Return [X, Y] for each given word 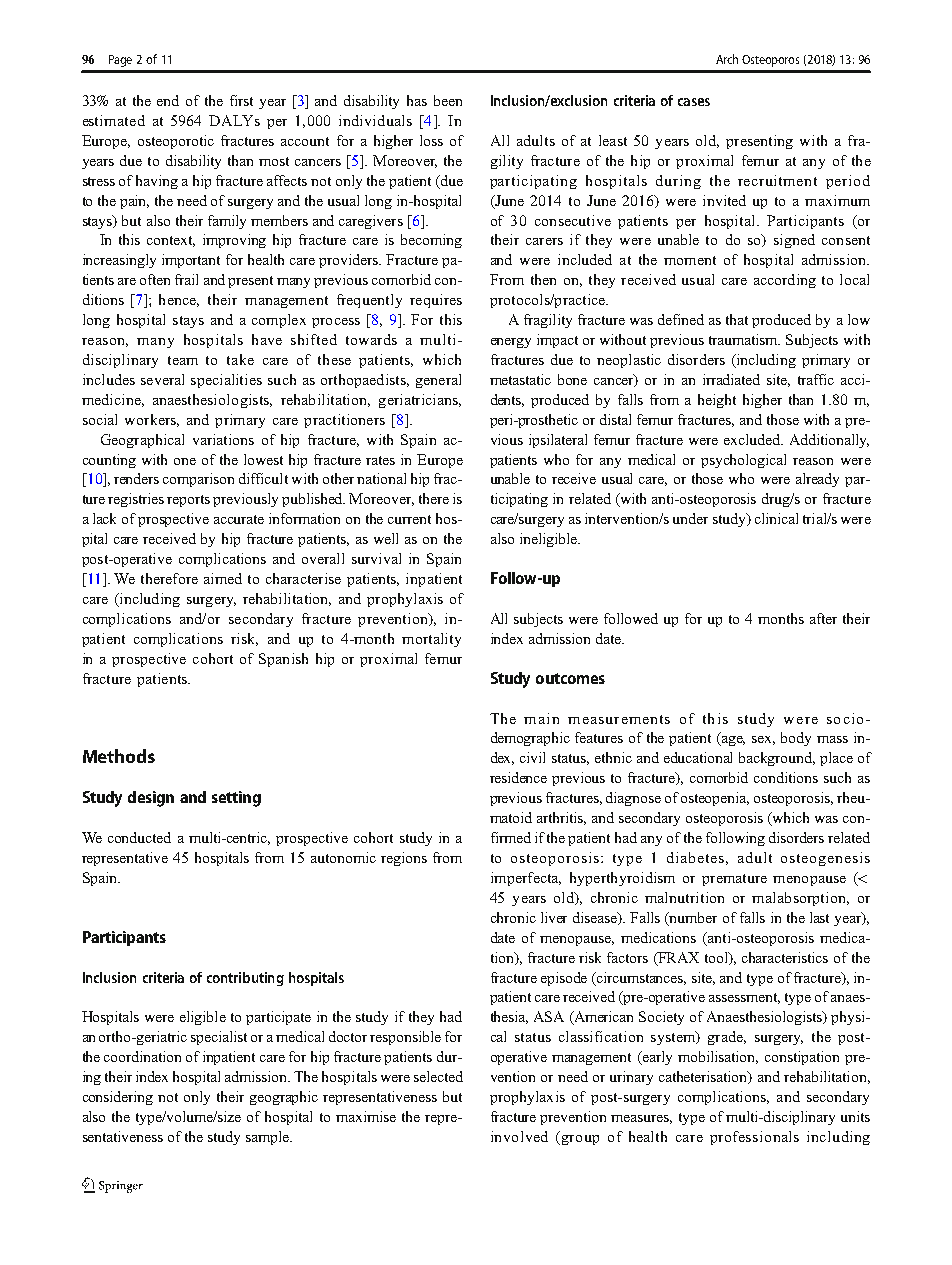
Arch [727, 59]
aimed [223, 578]
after [823, 618]
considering [118, 1098]
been [448, 100]
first [241, 100]
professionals [754, 1138]
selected [438, 1076]
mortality [431, 640]
